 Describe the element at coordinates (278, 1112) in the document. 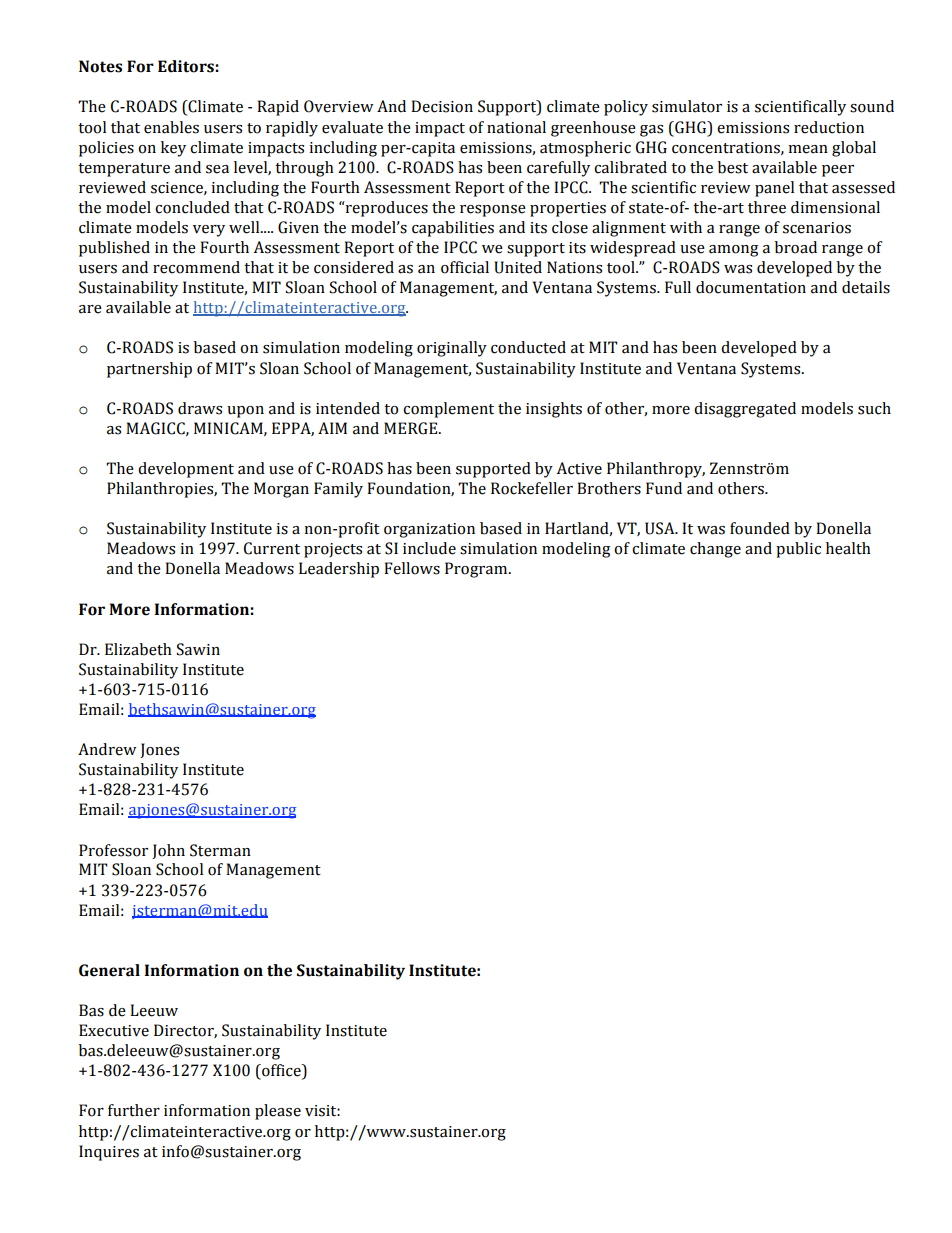

I see `please` at that location.
